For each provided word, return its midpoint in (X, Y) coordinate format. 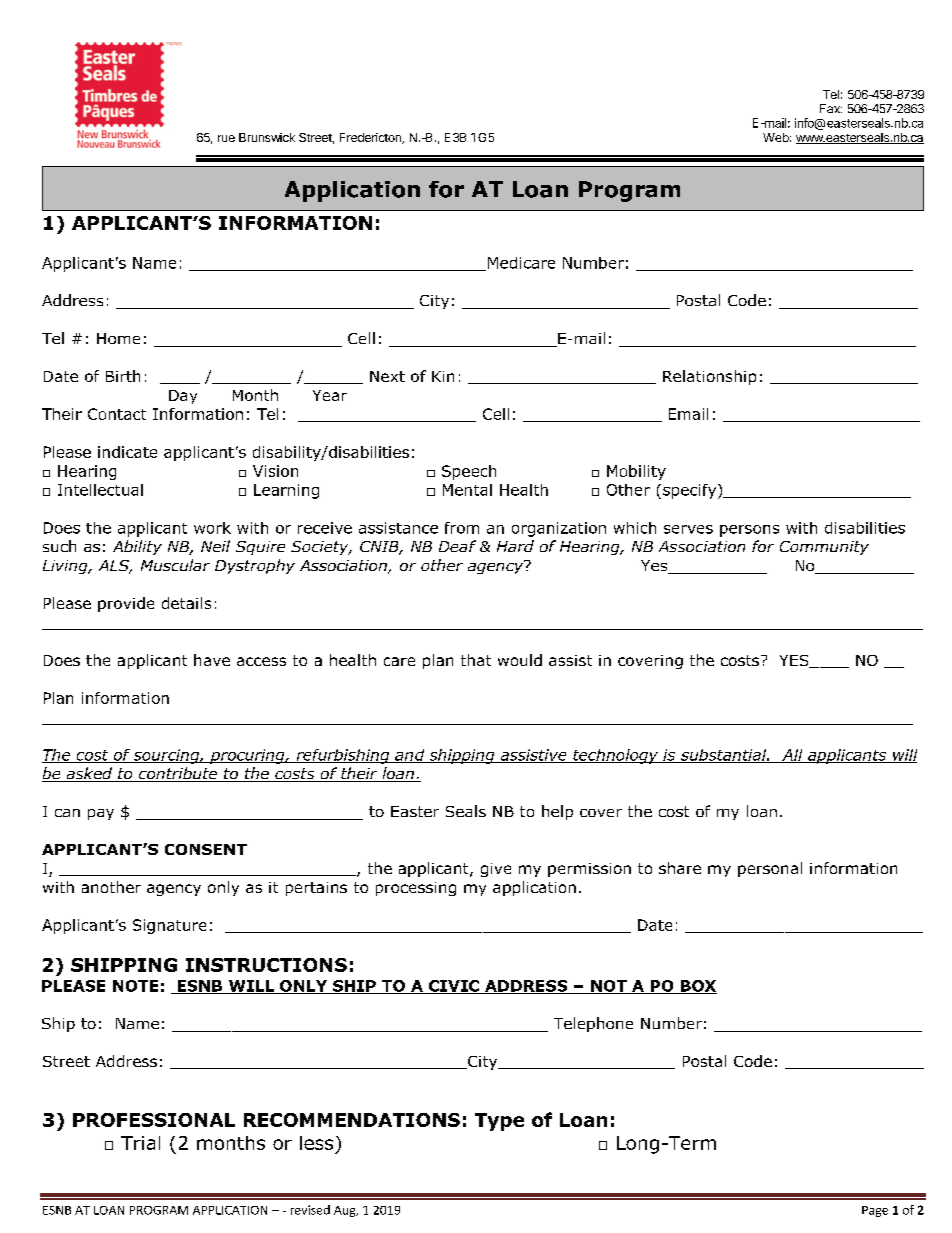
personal (770, 869)
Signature (169, 926)
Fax (831, 108)
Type (499, 1122)
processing (416, 889)
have (212, 660)
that (476, 660)
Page (875, 1211)
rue (226, 138)
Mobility (636, 472)
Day (183, 397)
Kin (443, 376)
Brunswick (267, 137)
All (792, 756)
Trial (140, 1143)
